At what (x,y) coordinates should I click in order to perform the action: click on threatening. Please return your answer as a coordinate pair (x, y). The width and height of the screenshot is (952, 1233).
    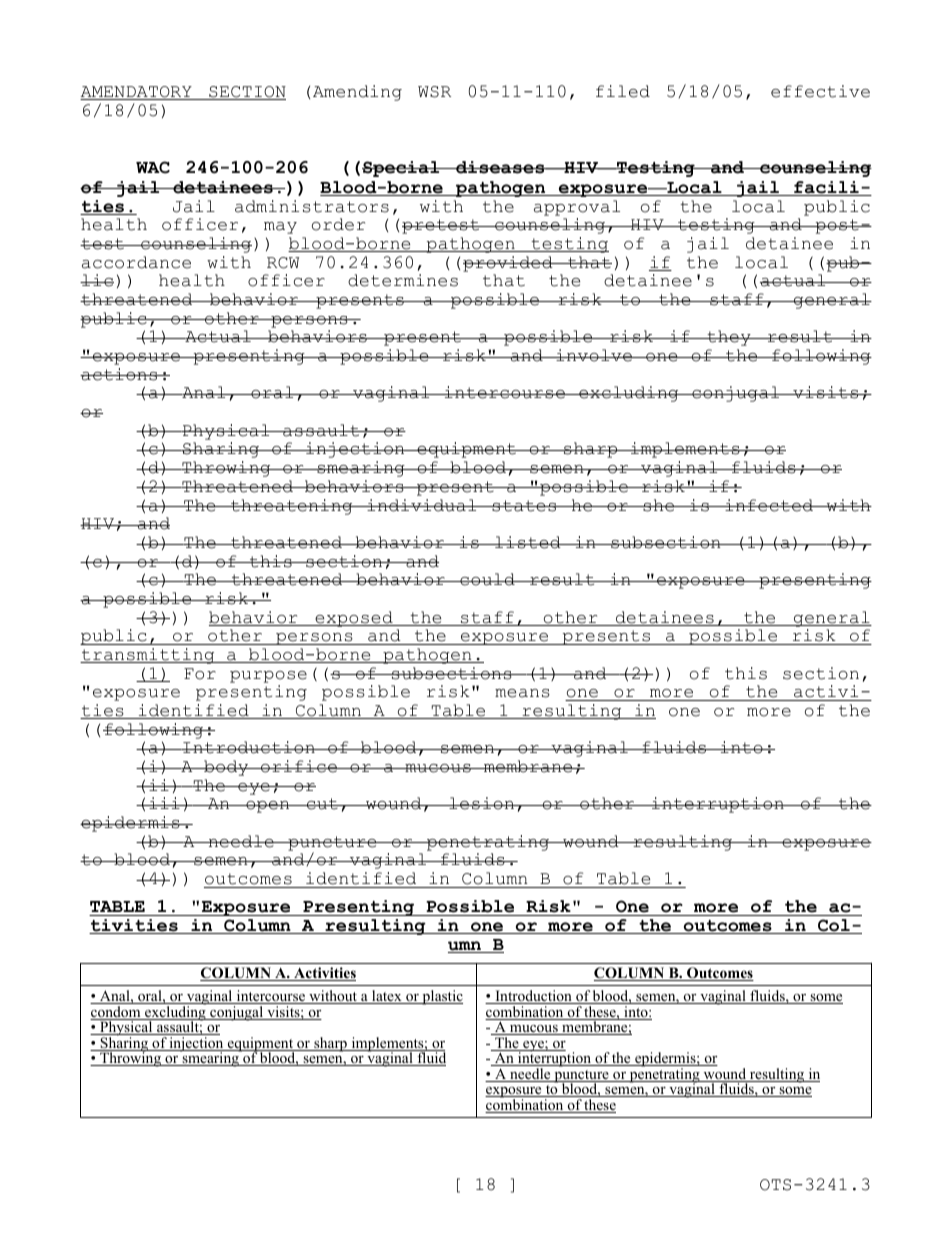
    Looking at the image, I should click on (292, 507).
